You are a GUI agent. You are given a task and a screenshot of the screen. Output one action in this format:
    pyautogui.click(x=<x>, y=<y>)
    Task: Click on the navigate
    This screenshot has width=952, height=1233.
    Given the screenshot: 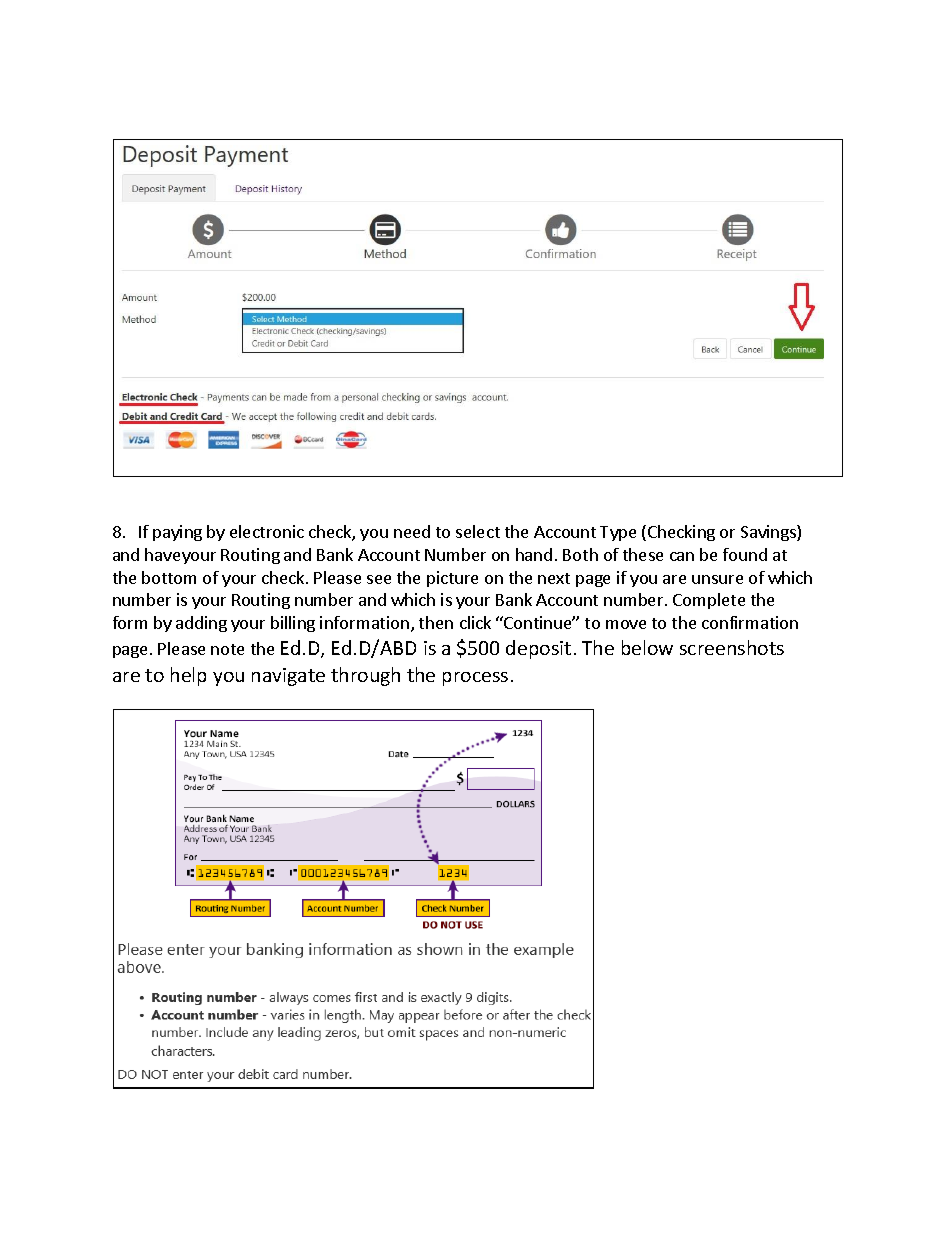 What is the action you would take?
    pyautogui.click(x=288, y=677)
